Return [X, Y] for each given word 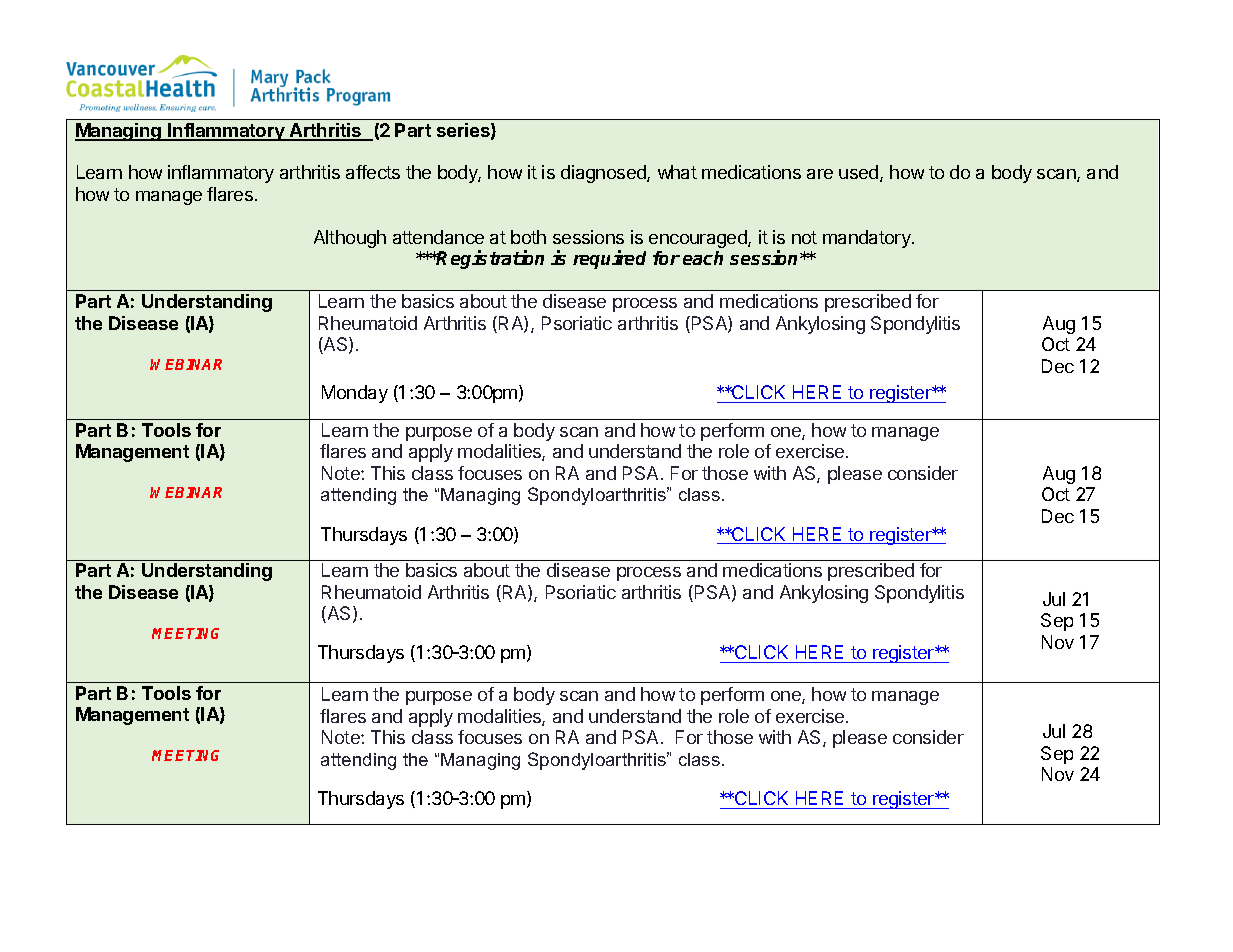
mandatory [868, 239]
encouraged [699, 239]
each [703, 258]
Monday [355, 394]
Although [350, 239]
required [609, 259]
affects [373, 172]
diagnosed [604, 174]
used [860, 173]
